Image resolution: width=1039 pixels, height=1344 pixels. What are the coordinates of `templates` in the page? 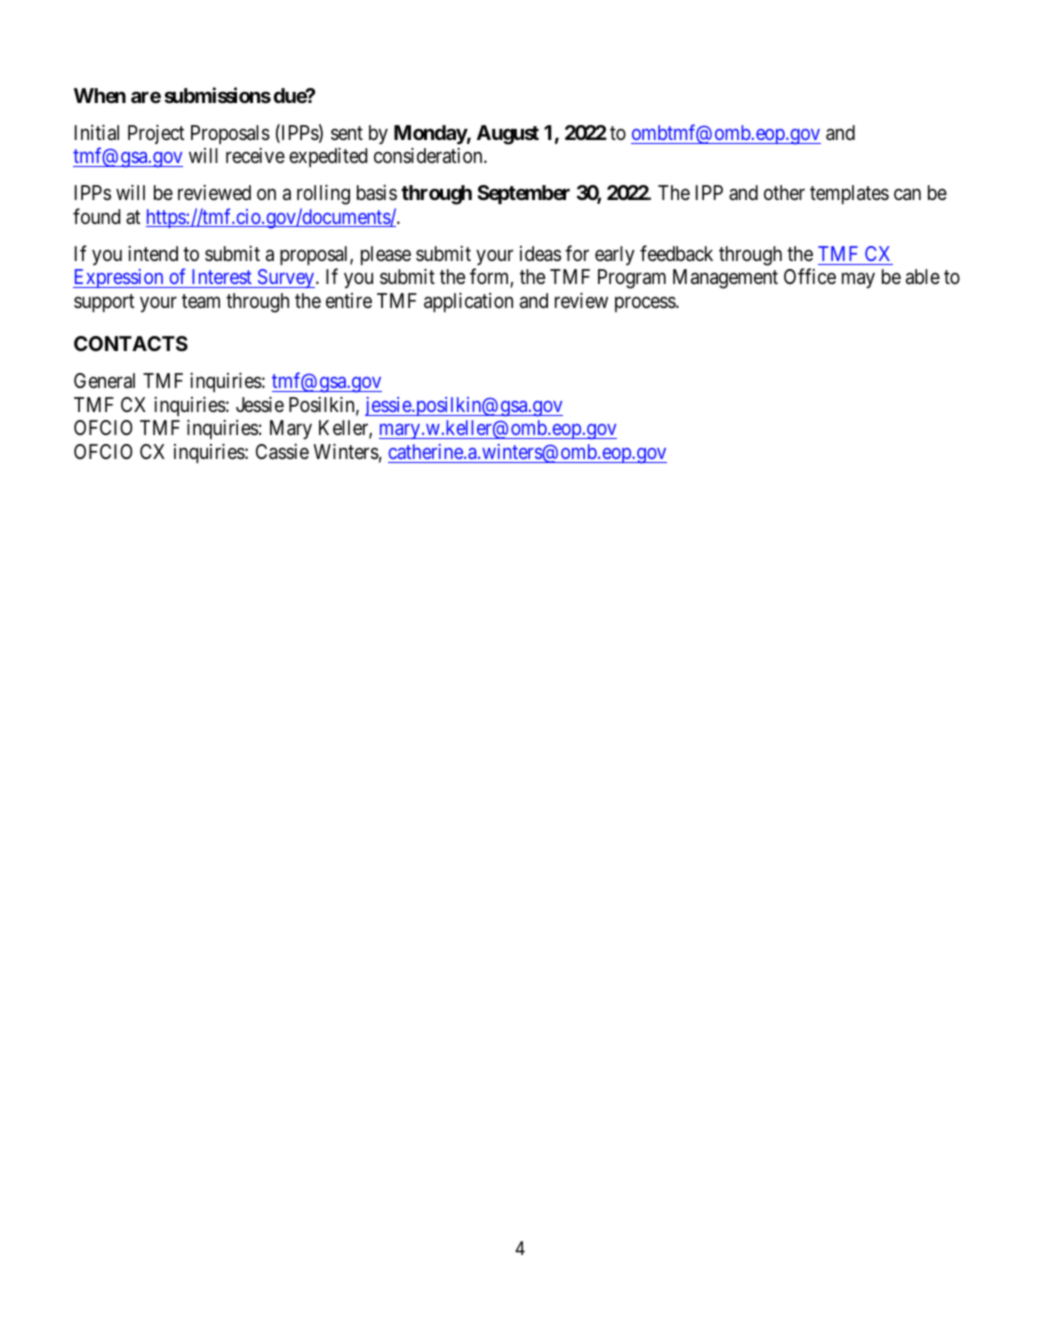 It's located at (849, 194).
